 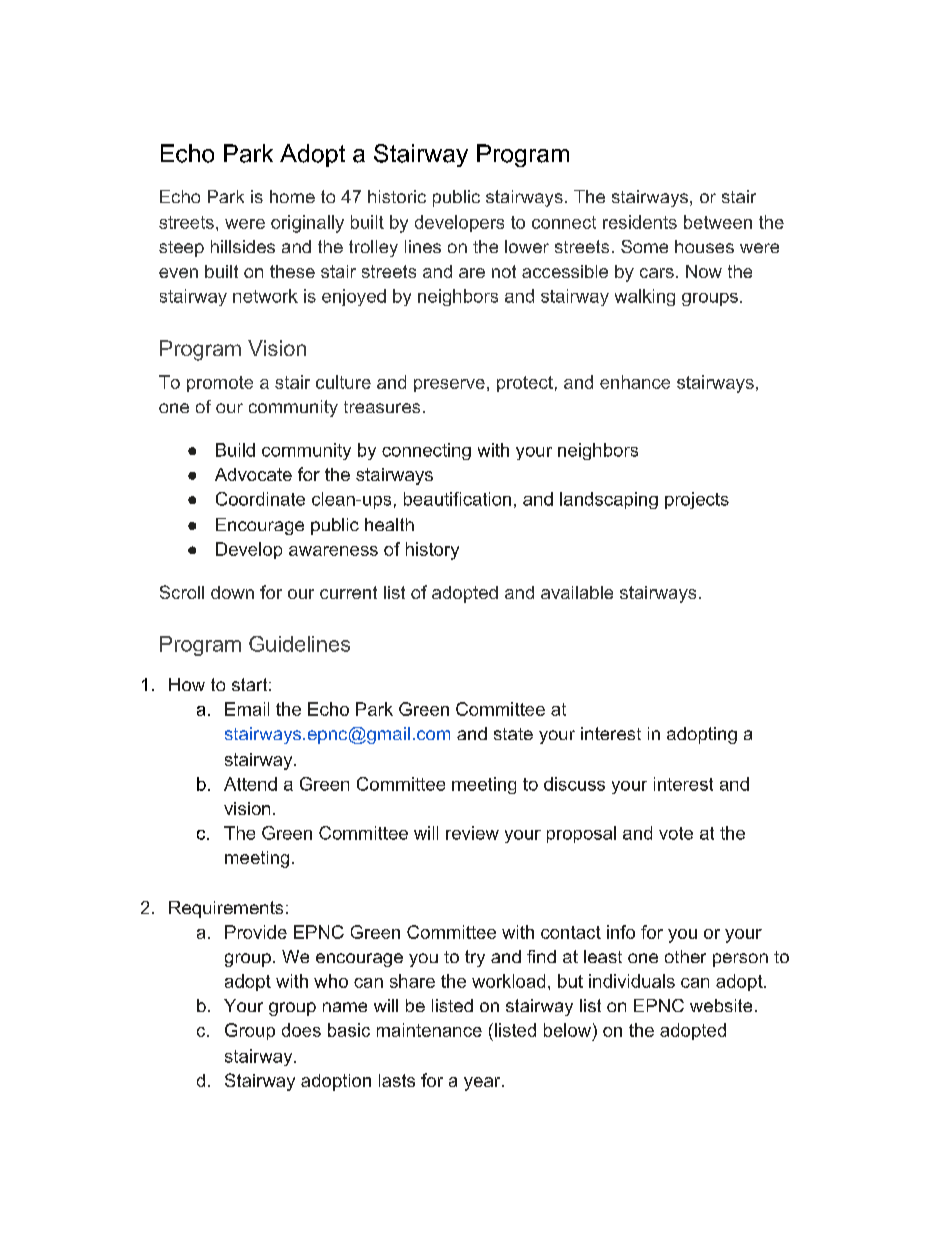 What do you see at coordinates (721, 1005) in the screenshot?
I see `website` at bounding box center [721, 1005].
